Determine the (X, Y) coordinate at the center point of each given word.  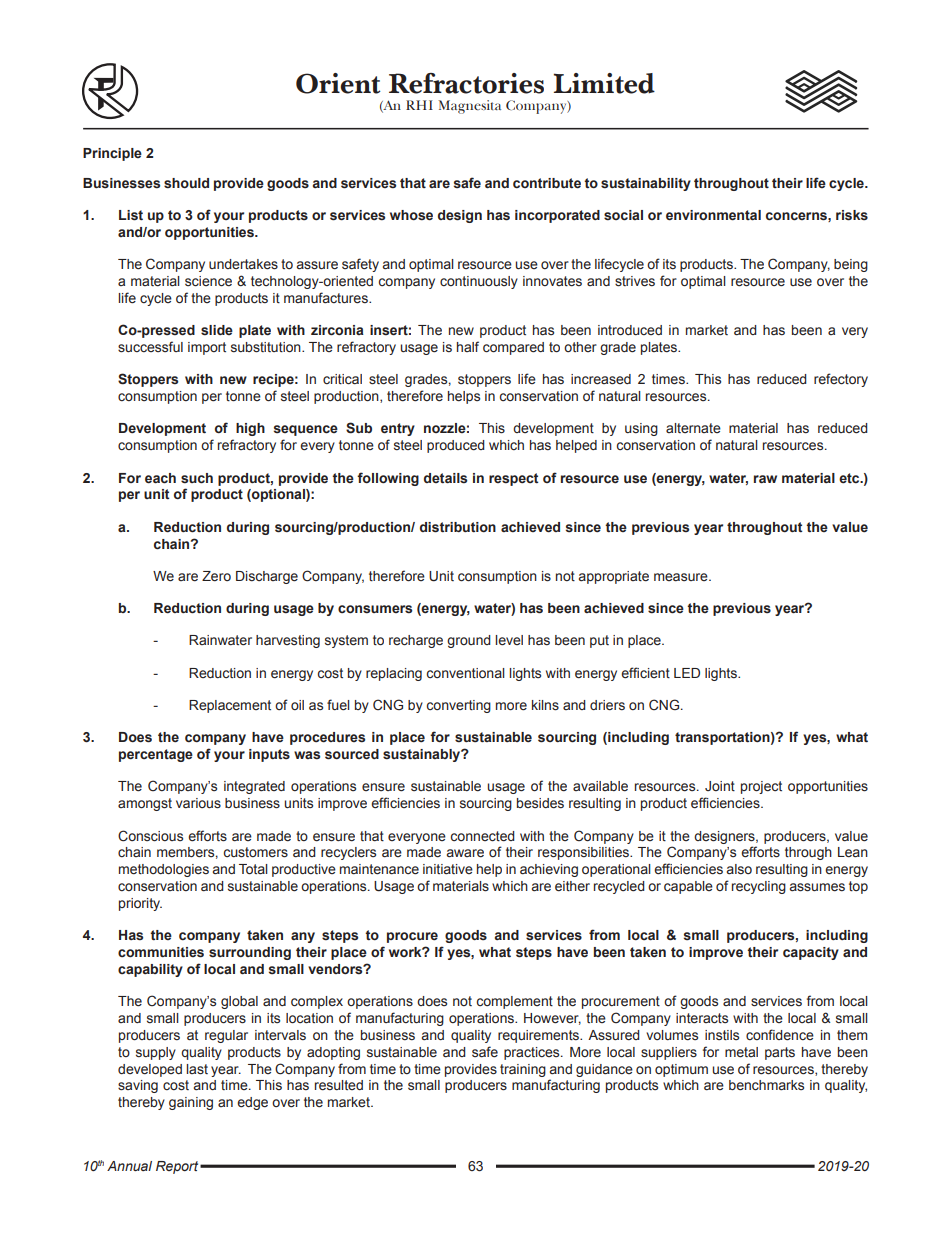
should (186, 183)
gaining (191, 1103)
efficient (645, 673)
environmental (713, 215)
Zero (216, 576)
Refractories (466, 83)
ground (469, 641)
